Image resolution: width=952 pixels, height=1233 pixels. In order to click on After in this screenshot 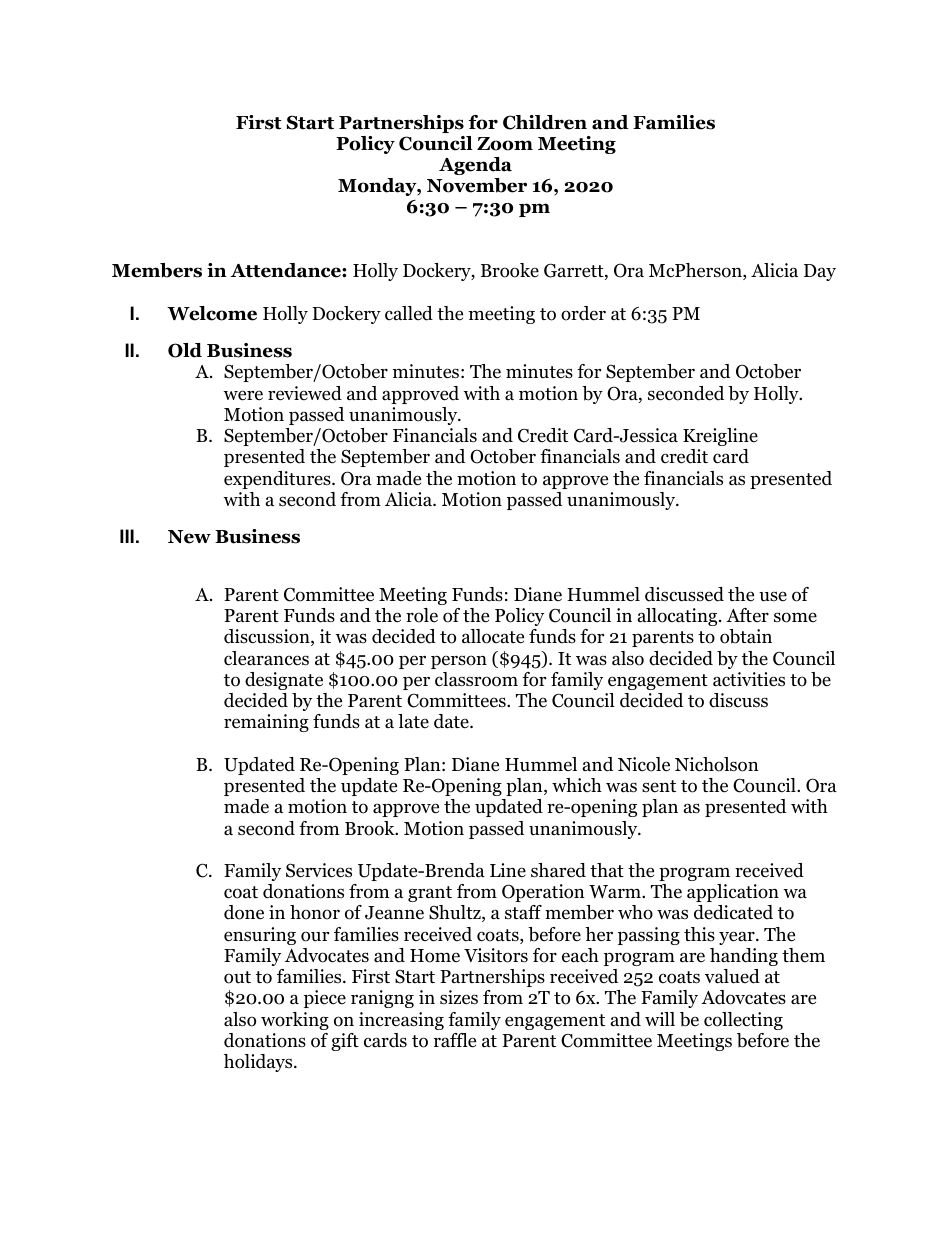, I will do `click(747, 615)`.
